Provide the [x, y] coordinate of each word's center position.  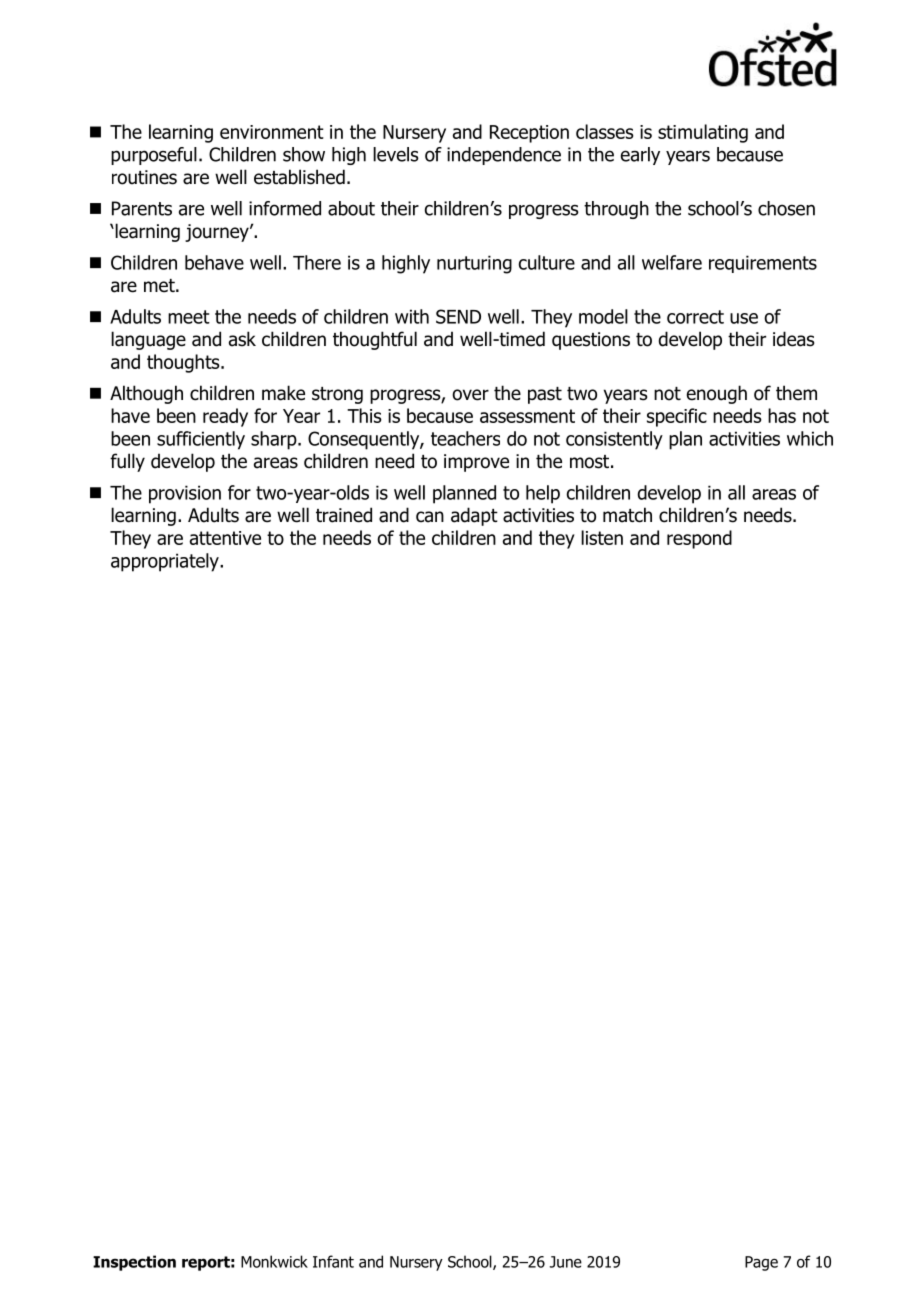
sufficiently [201, 440]
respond [699, 539]
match [627, 515]
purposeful [154, 156]
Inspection [134, 1263]
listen [602, 537]
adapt [474, 516]
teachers [465, 438]
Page [761, 1263]
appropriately [166, 562]
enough [717, 394]
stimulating [703, 133]
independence [504, 156]
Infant [333, 1261]
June [566, 1262]
